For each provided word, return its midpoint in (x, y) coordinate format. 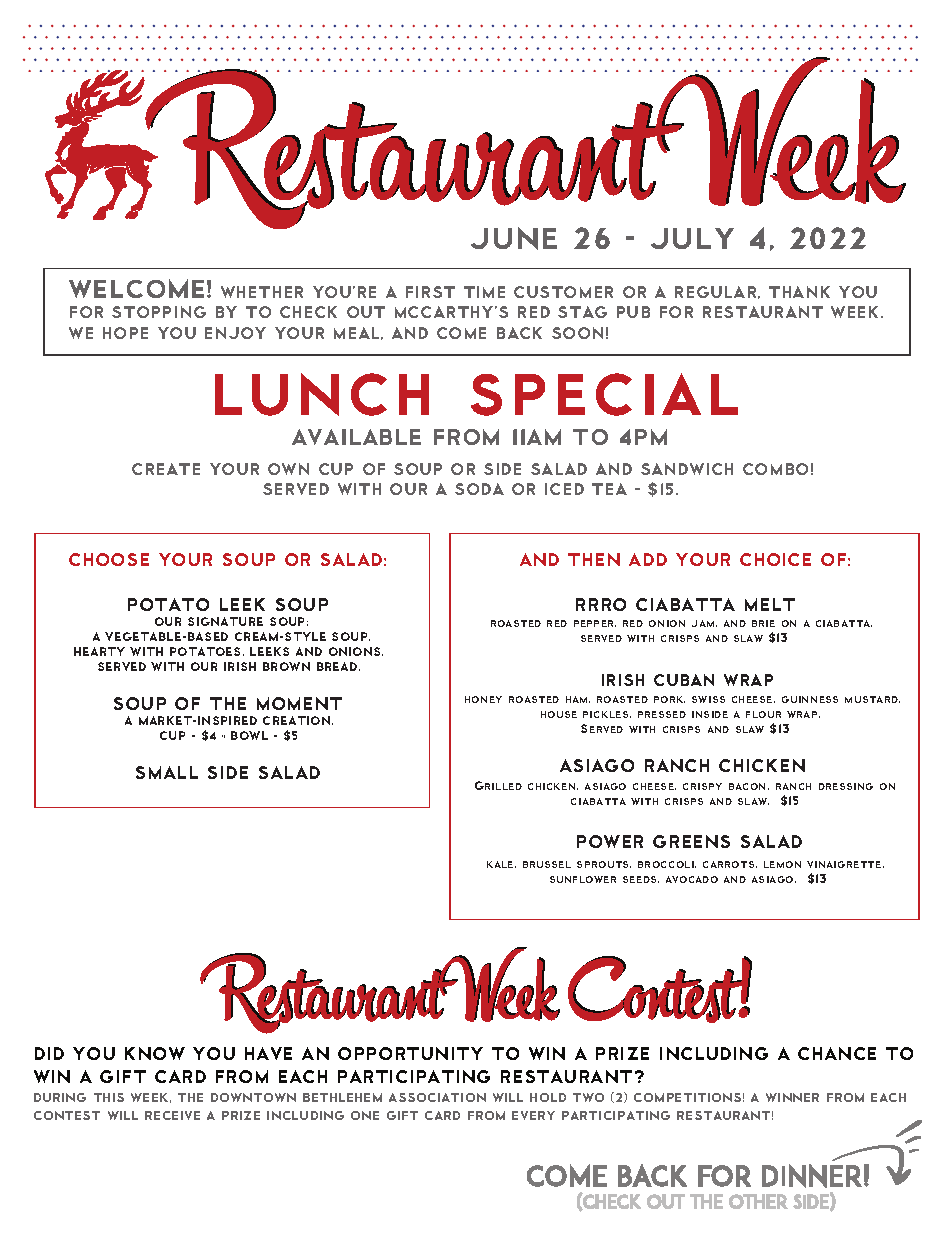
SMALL (167, 772)
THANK (799, 292)
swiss (708, 699)
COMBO (775, 469)
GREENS (691, 841)
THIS (109, 1097)
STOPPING (159, 312)
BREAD (338, 666)
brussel (547, 864)
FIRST (430, 292)
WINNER (792, 1097)
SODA (479, 489)
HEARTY (99, 651)
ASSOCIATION (437, 1097)
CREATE (166, 469)
